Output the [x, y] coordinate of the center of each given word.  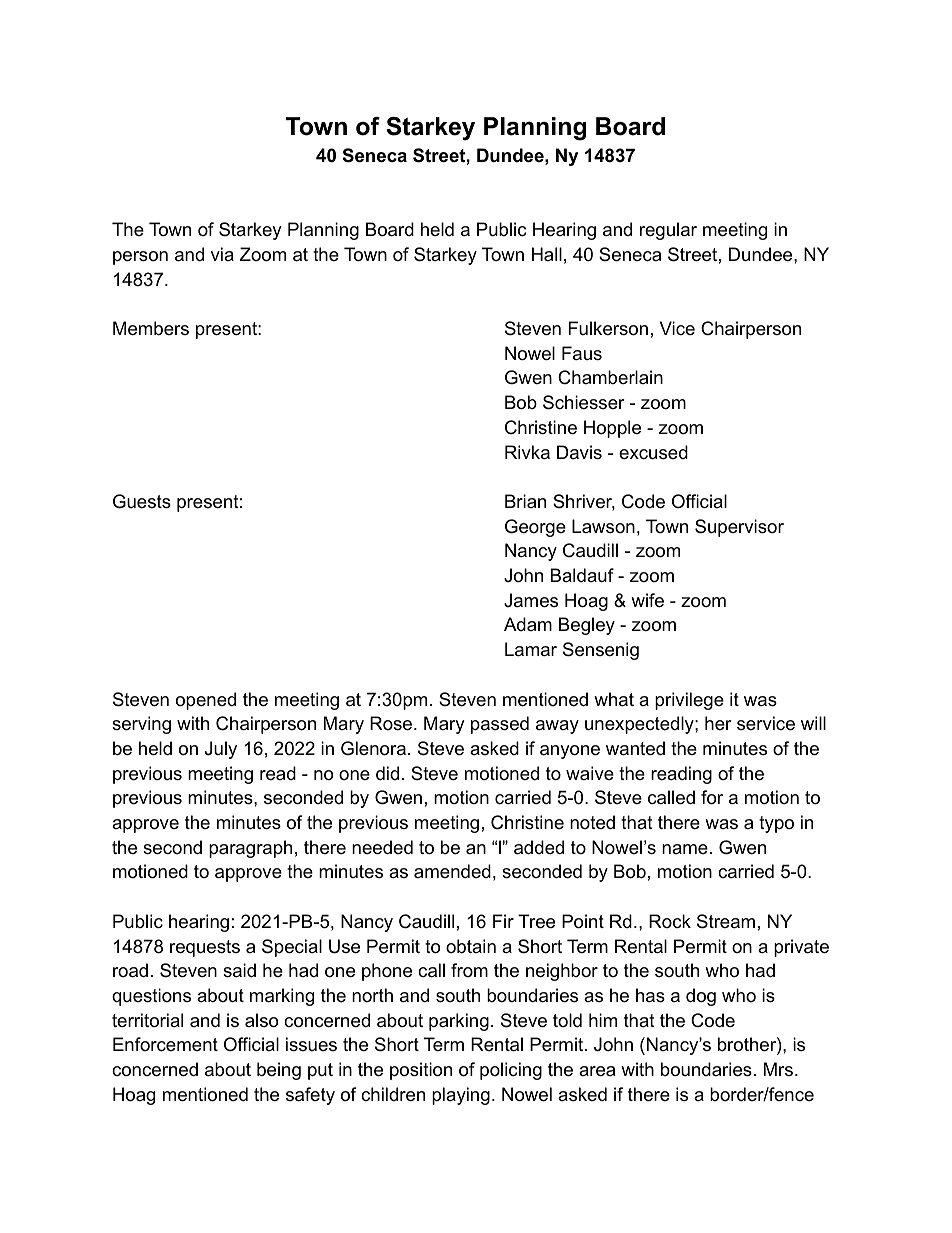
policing [511, 1071]
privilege [689, 701]
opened [206, 701]
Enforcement [165, 1044]
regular [668, 231]
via [222, 254]
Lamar [531, 649]
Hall [547, 254]
